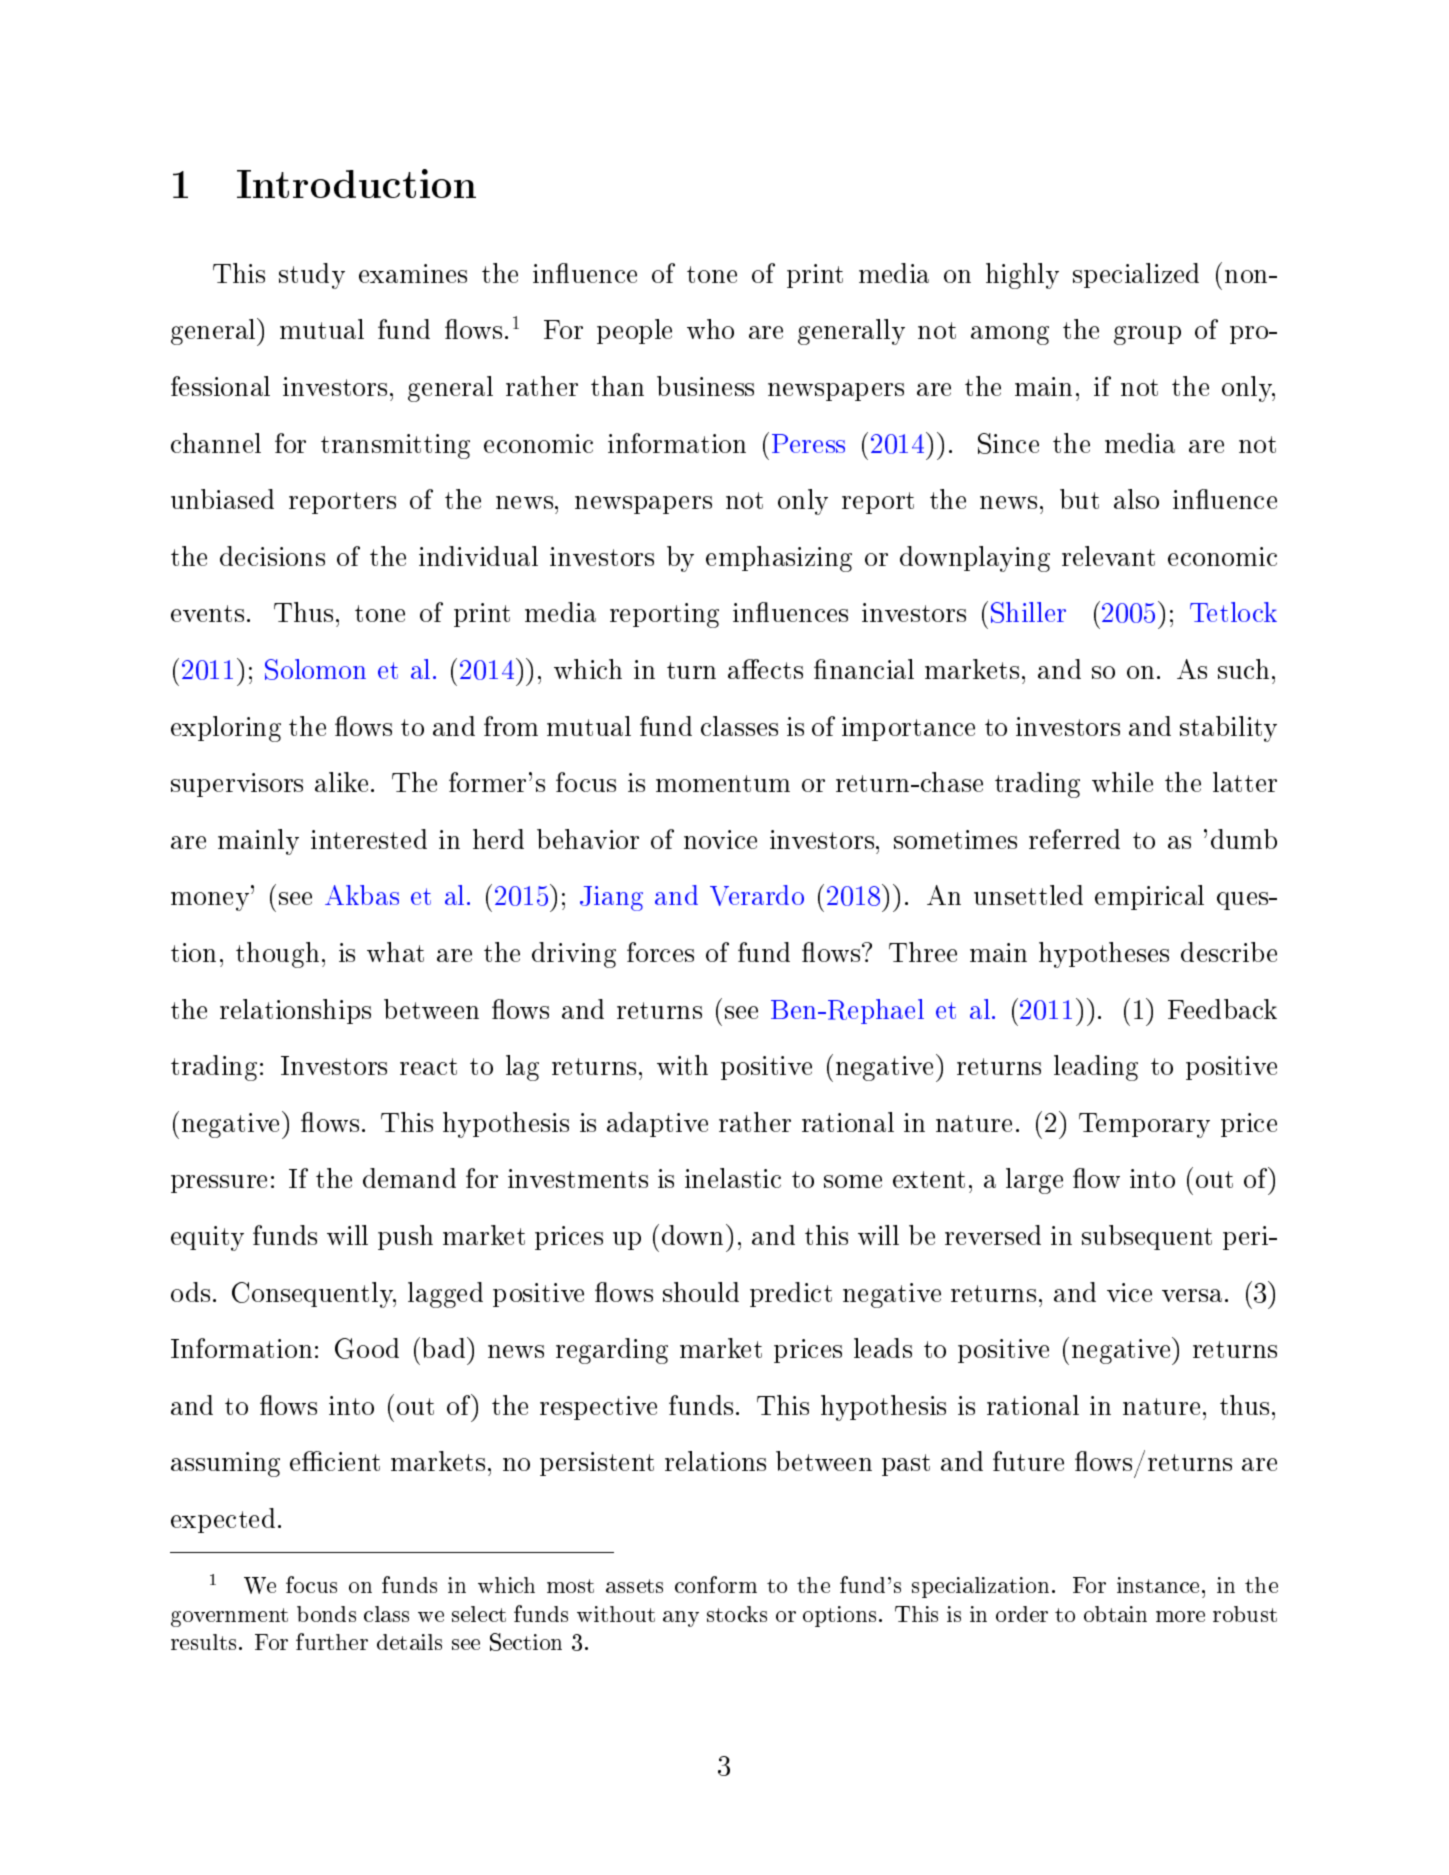  What do you see at coordinates (657, 1124) in the image?
I see `adaptive` at bounding box center [657, 1124].
